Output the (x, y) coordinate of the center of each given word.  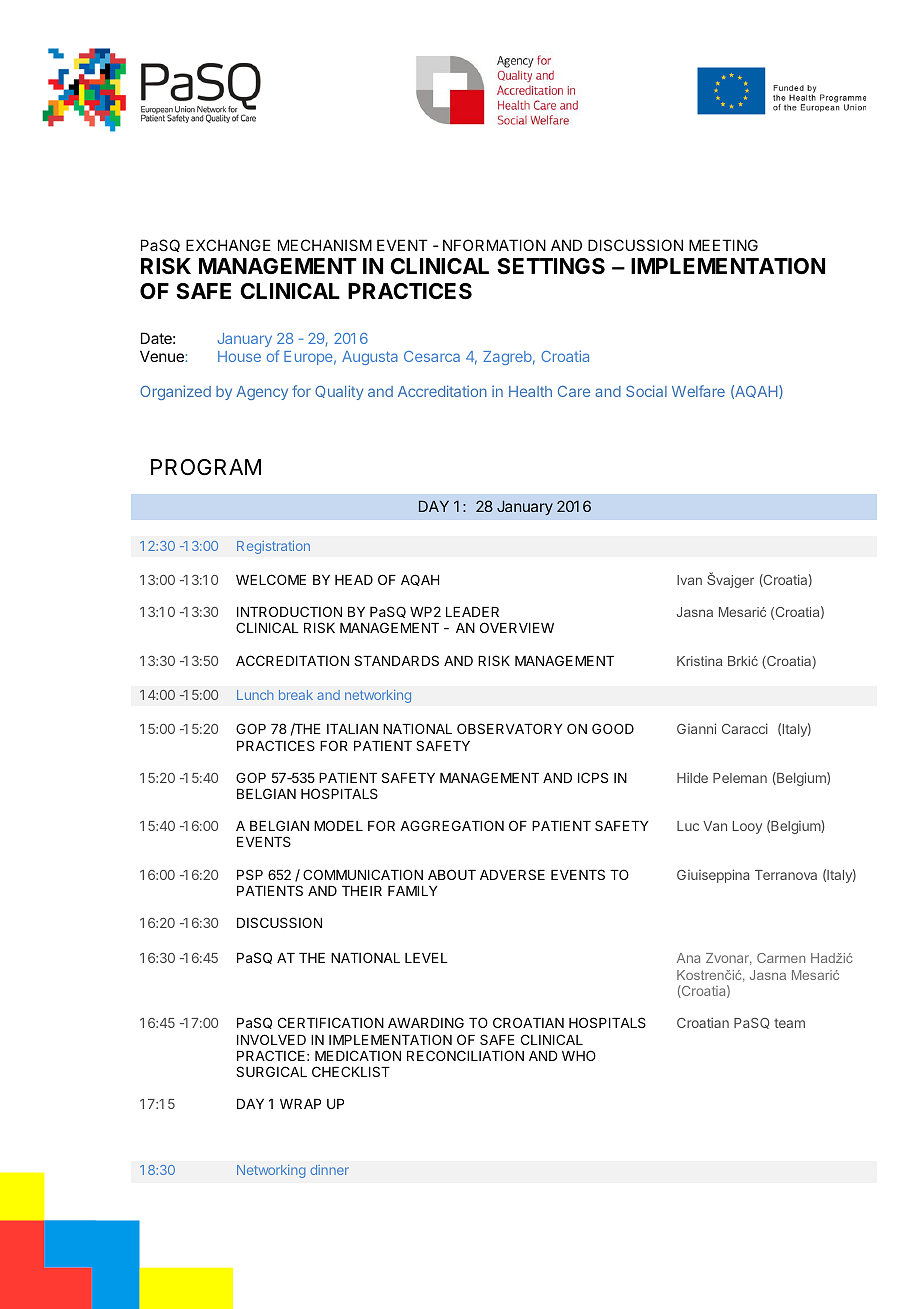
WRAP (300, 1104)
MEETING (723, 245)
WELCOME (271, 579)
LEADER (472, 612)
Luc (688, 826)
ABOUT (452, 874)
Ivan (689, 580)
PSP (250, 874)
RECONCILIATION (465, 1055)
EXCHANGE (228, 245)
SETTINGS (551, 266)
